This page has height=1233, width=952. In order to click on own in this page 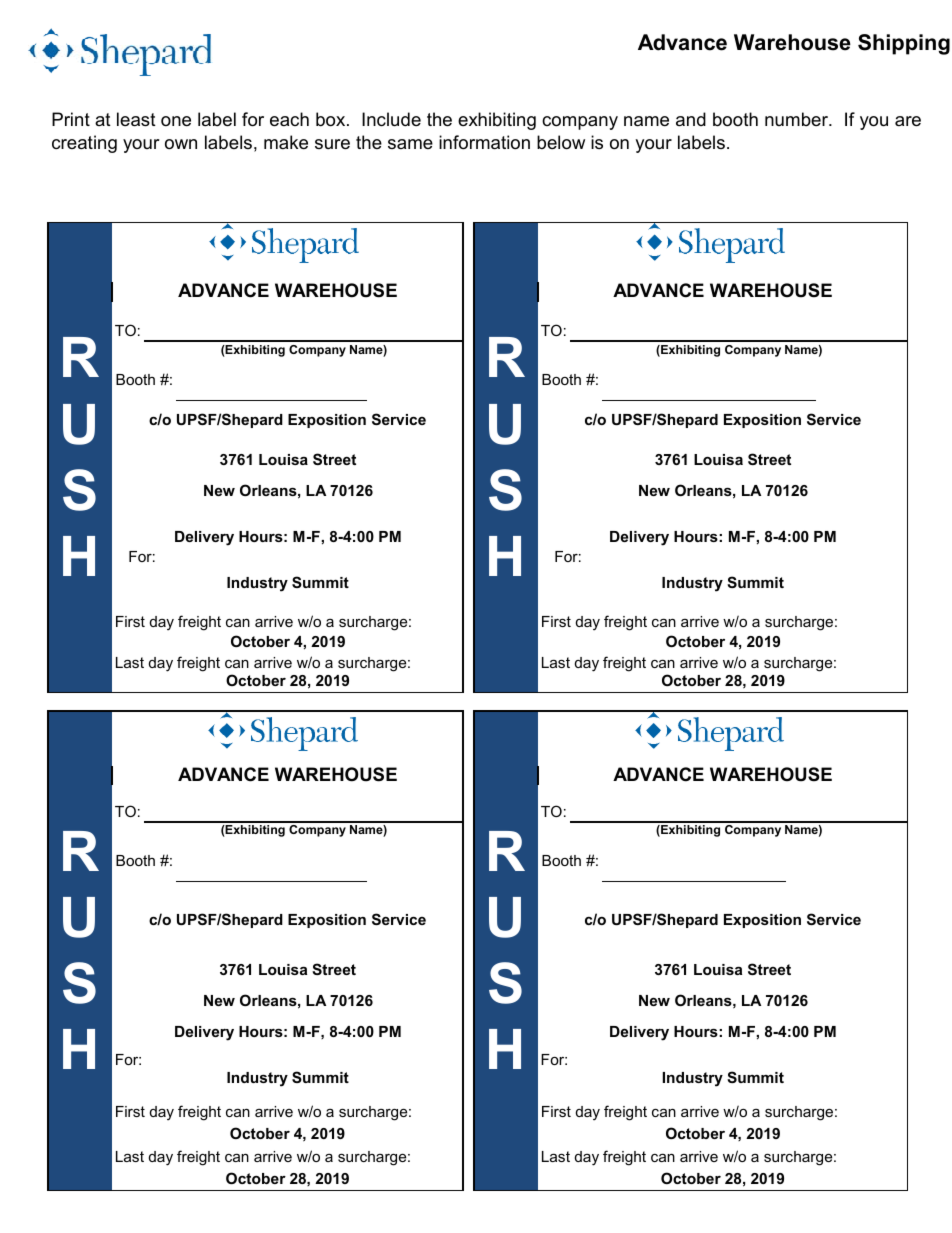, I will do `click(181, 144)`.
